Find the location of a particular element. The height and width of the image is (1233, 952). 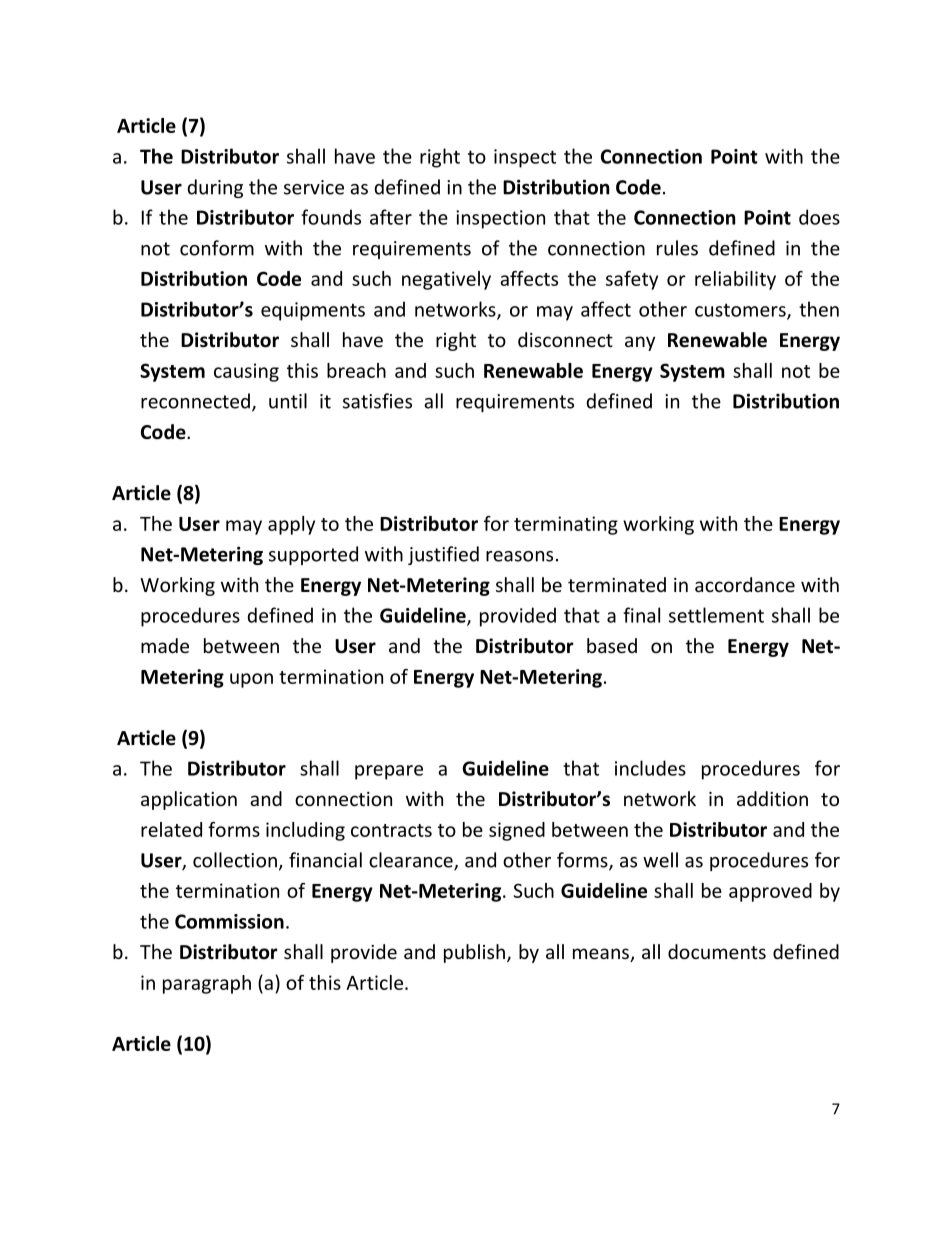

any is located at coordinates (640, 343).
